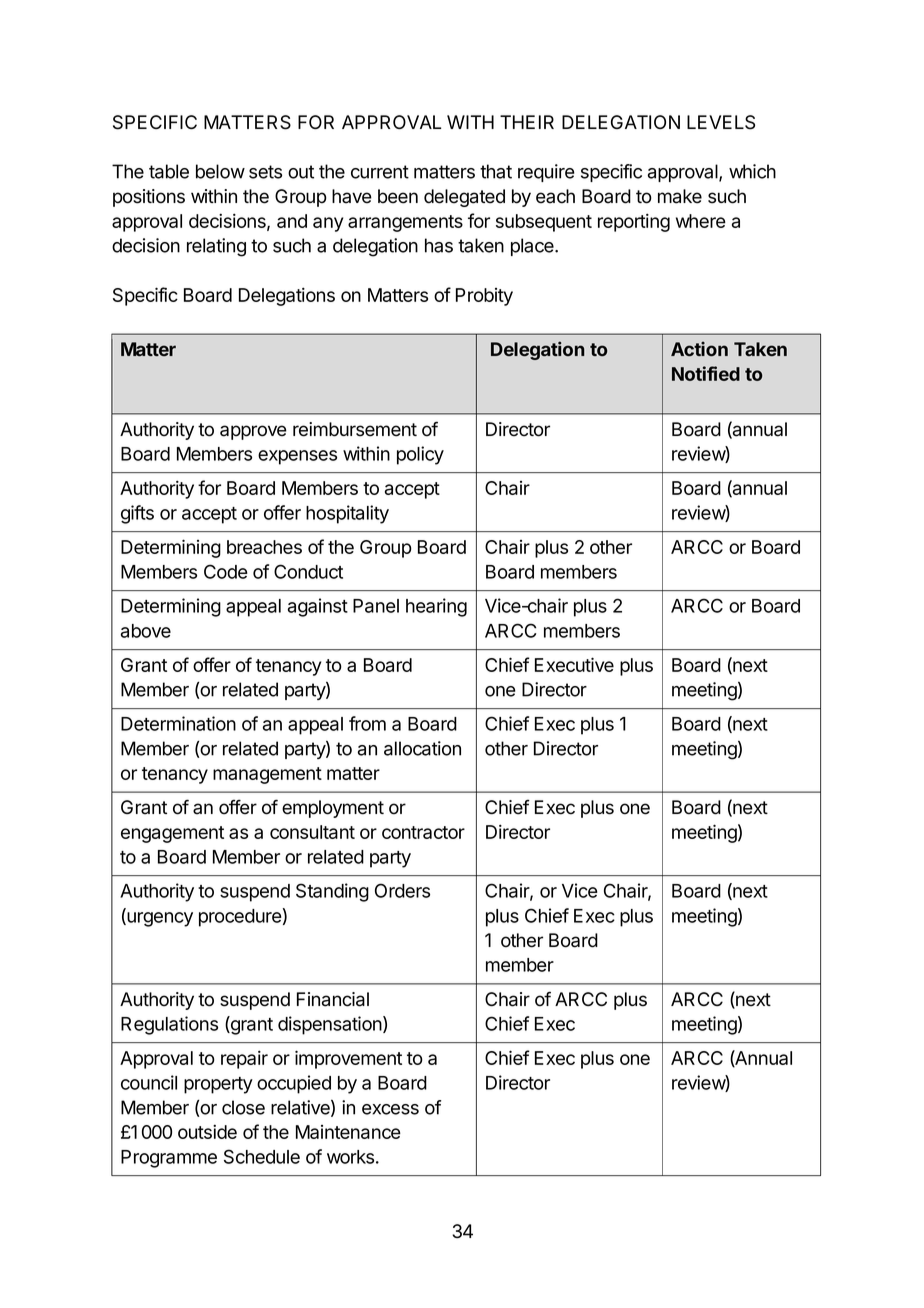 The height and width of the screenshot is (1308, 924). Describe the element at coordinates (240, 918) in the screenshot. I see `procedure` at that location.
